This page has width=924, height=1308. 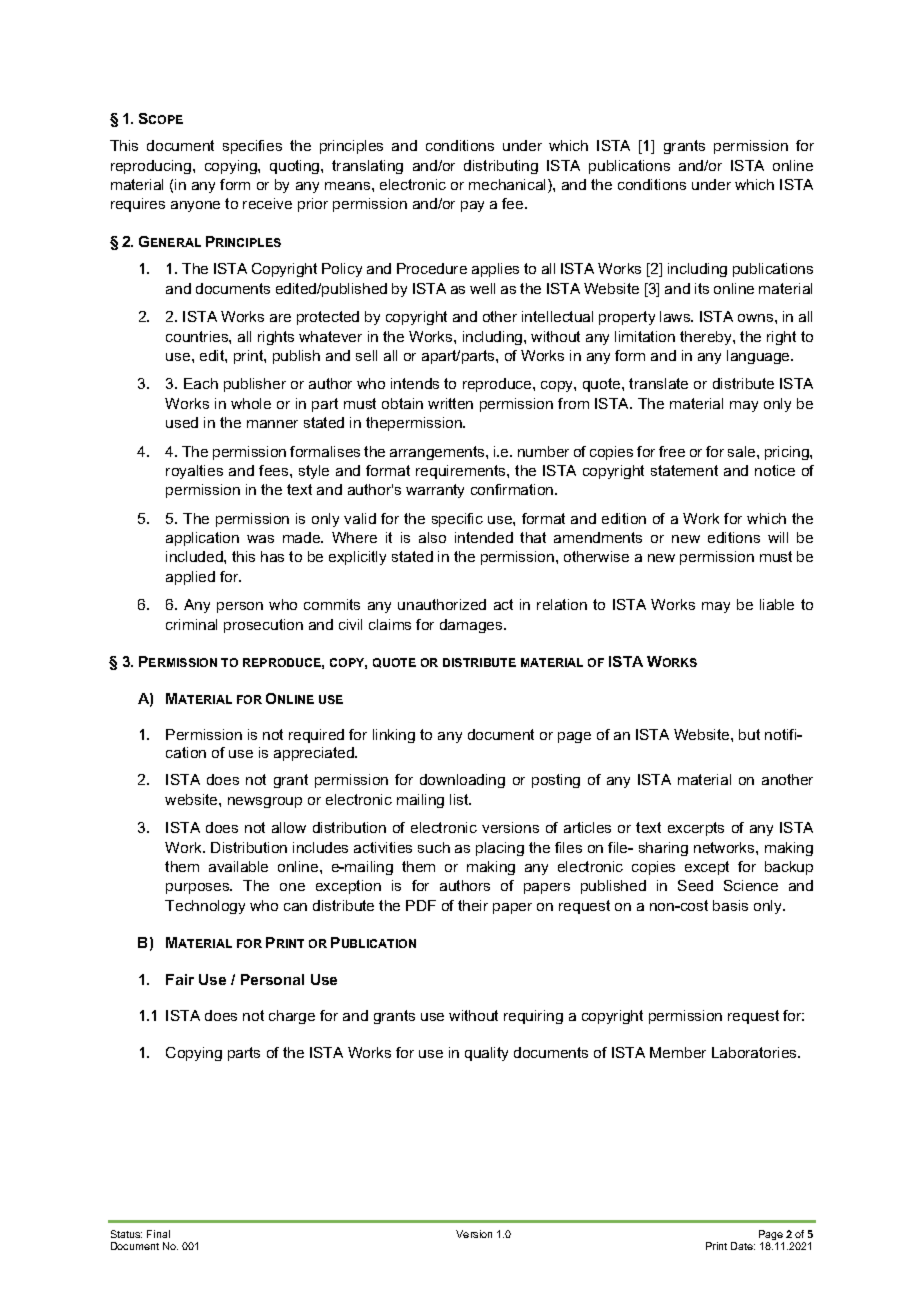 What do you see at coordinates (486, 1054) in the page?
I see `quality` at bounding box center [486, 1054].
